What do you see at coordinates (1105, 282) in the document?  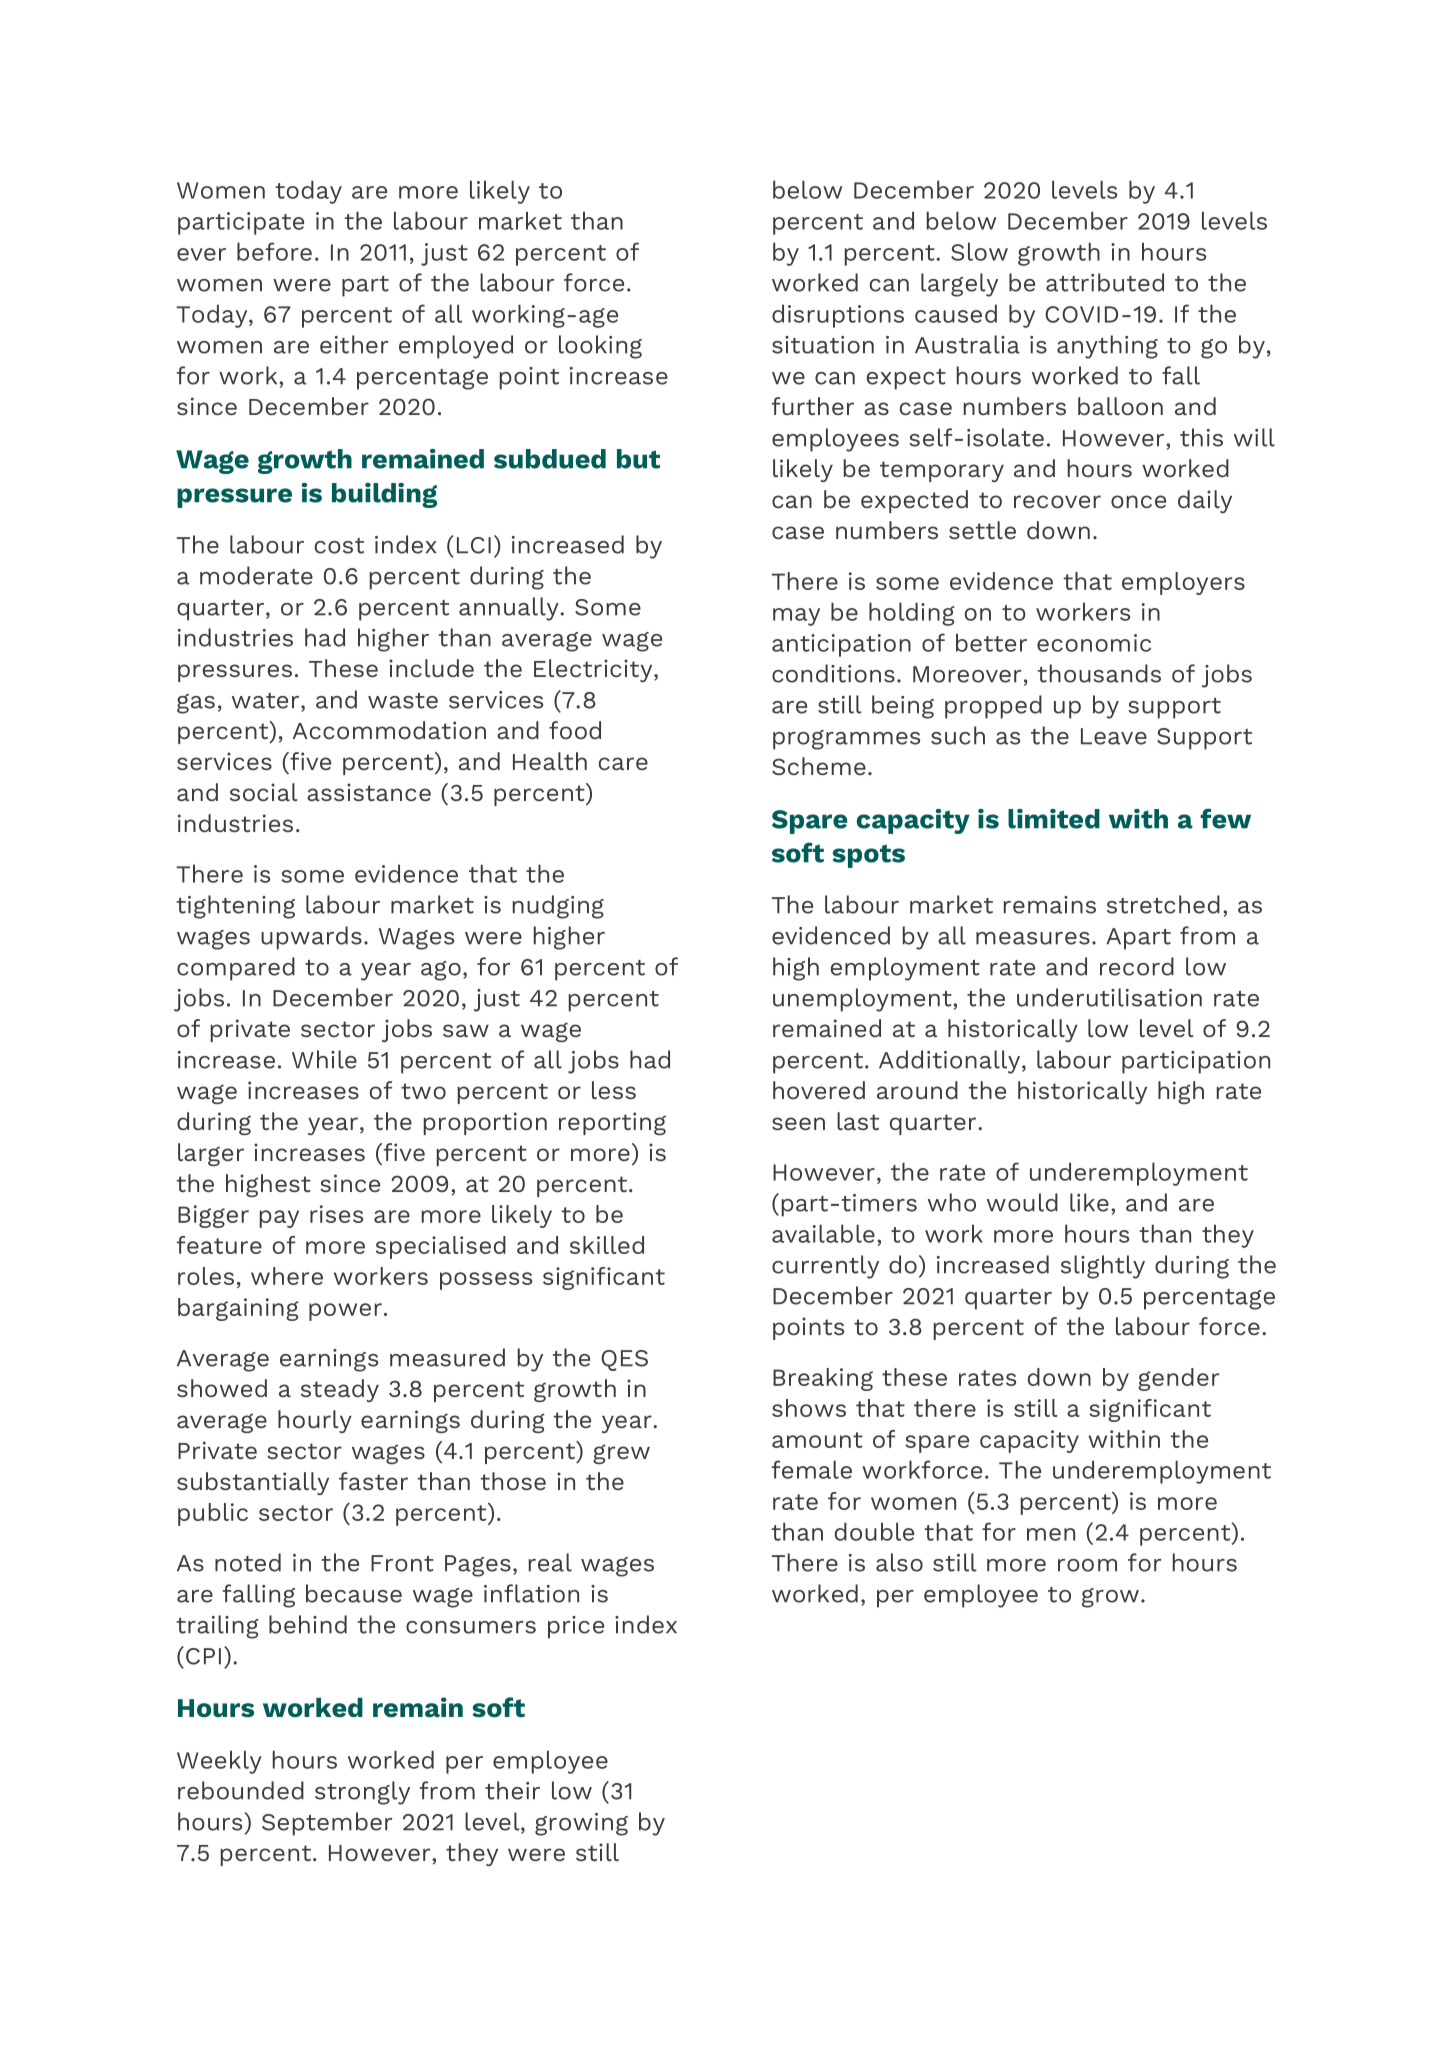 I see `attributed` at bounding box center [1105, 282].
